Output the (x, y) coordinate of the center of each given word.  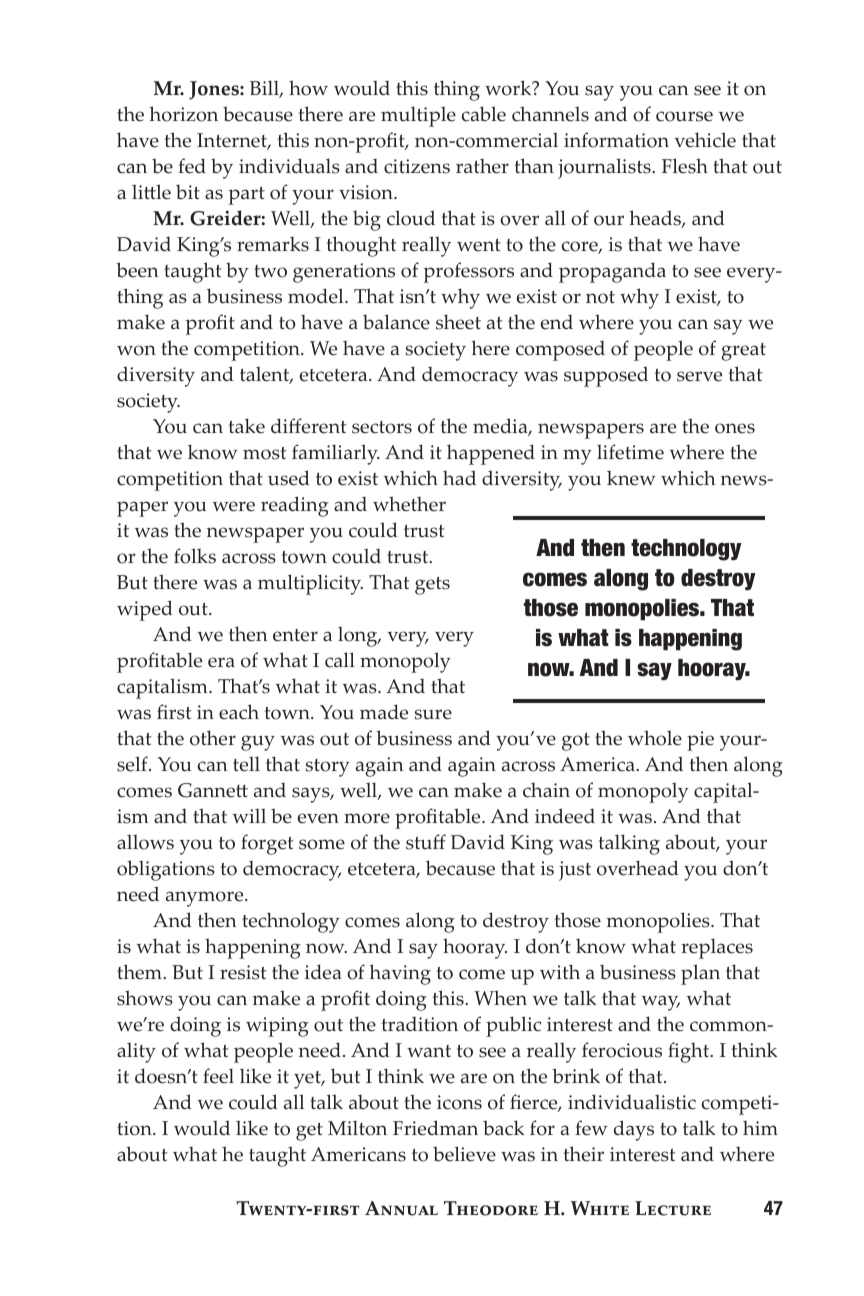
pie (700, 741)
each (239, 712)
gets (432, 586)
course (684, 116)
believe (464, 1154)
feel (218, 1076)
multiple (418, 116)
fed (192, 166)
